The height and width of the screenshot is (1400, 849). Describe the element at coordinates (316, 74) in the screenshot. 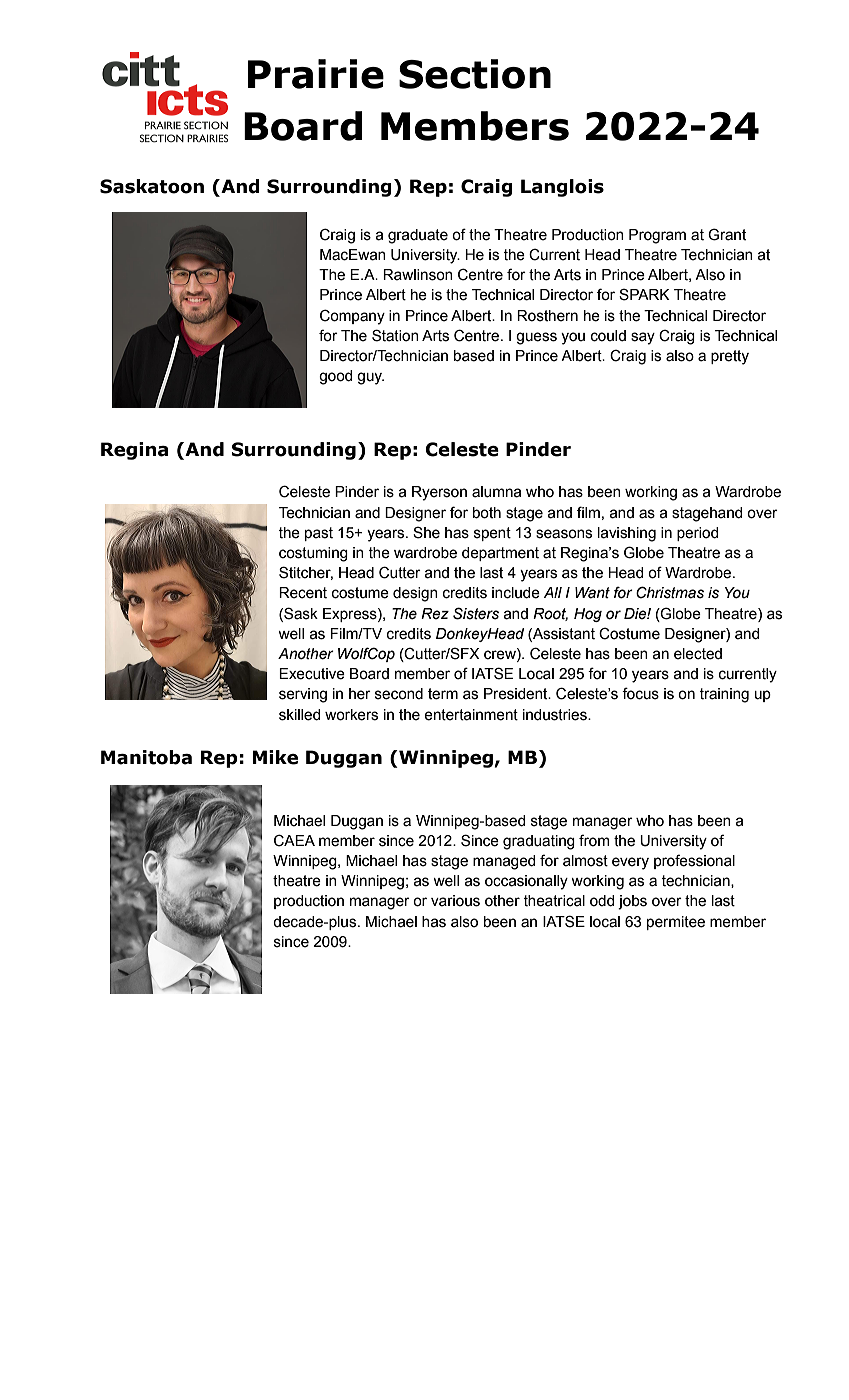

I see `Prairie` at that location.
